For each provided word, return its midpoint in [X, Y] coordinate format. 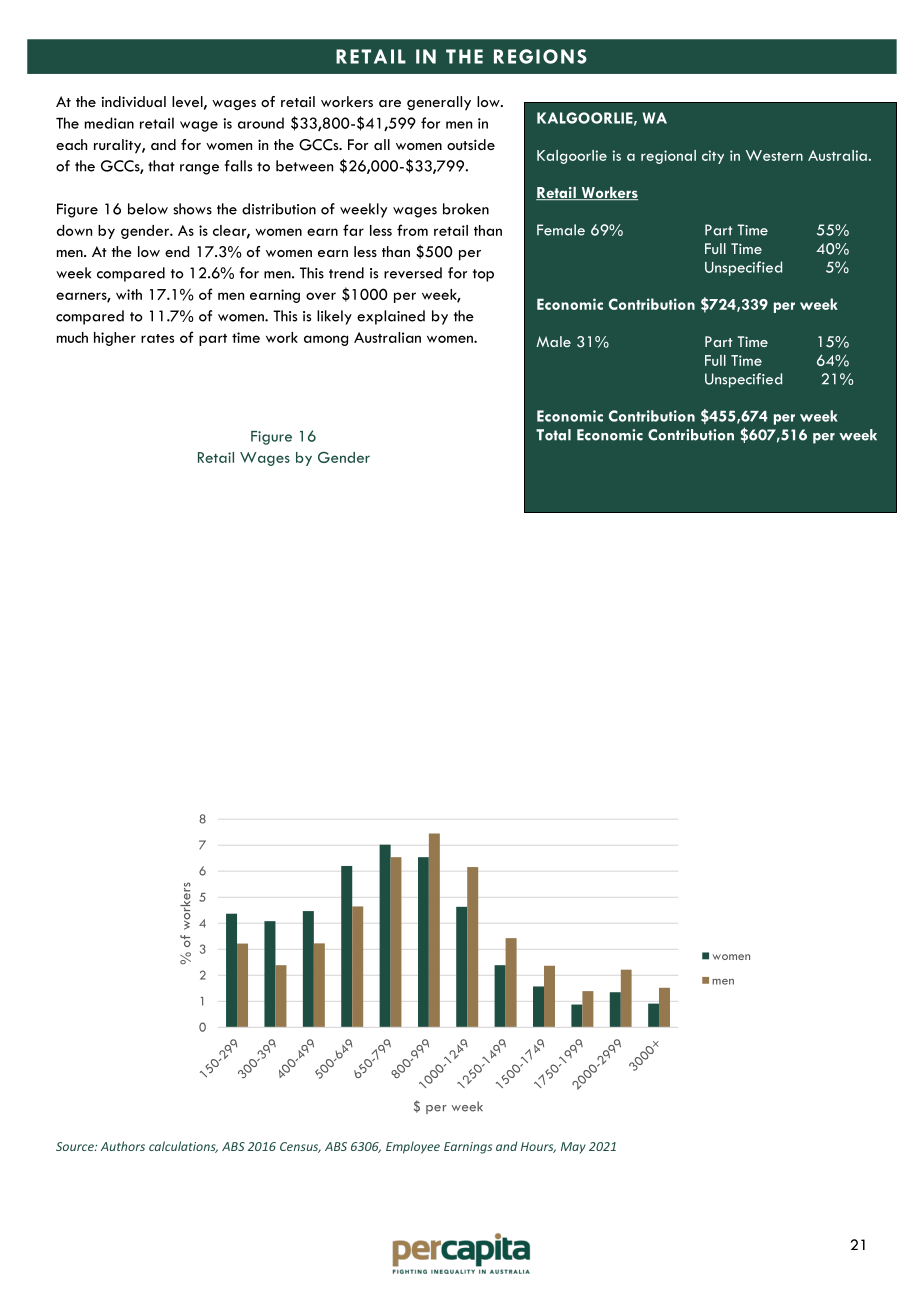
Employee [413, 1147]
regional [668, 157]
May [573, 1148]
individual [133, 101]
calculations [183, 1147]
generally [439, 103]
